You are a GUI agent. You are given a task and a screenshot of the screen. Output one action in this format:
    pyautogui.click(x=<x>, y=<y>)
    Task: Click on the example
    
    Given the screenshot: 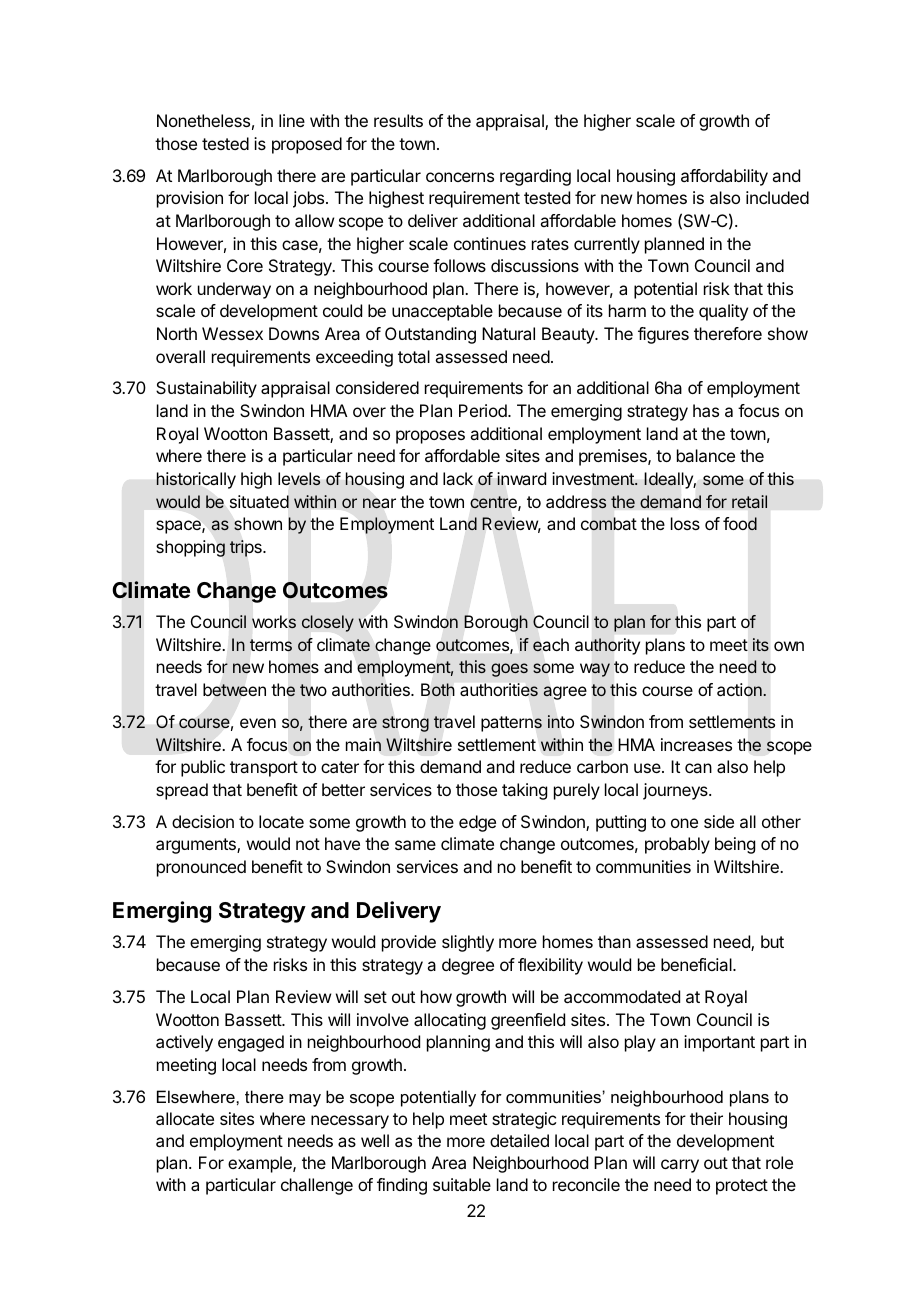 What is the action you would take?
    pyautogui.click(x=261, y=1164)
